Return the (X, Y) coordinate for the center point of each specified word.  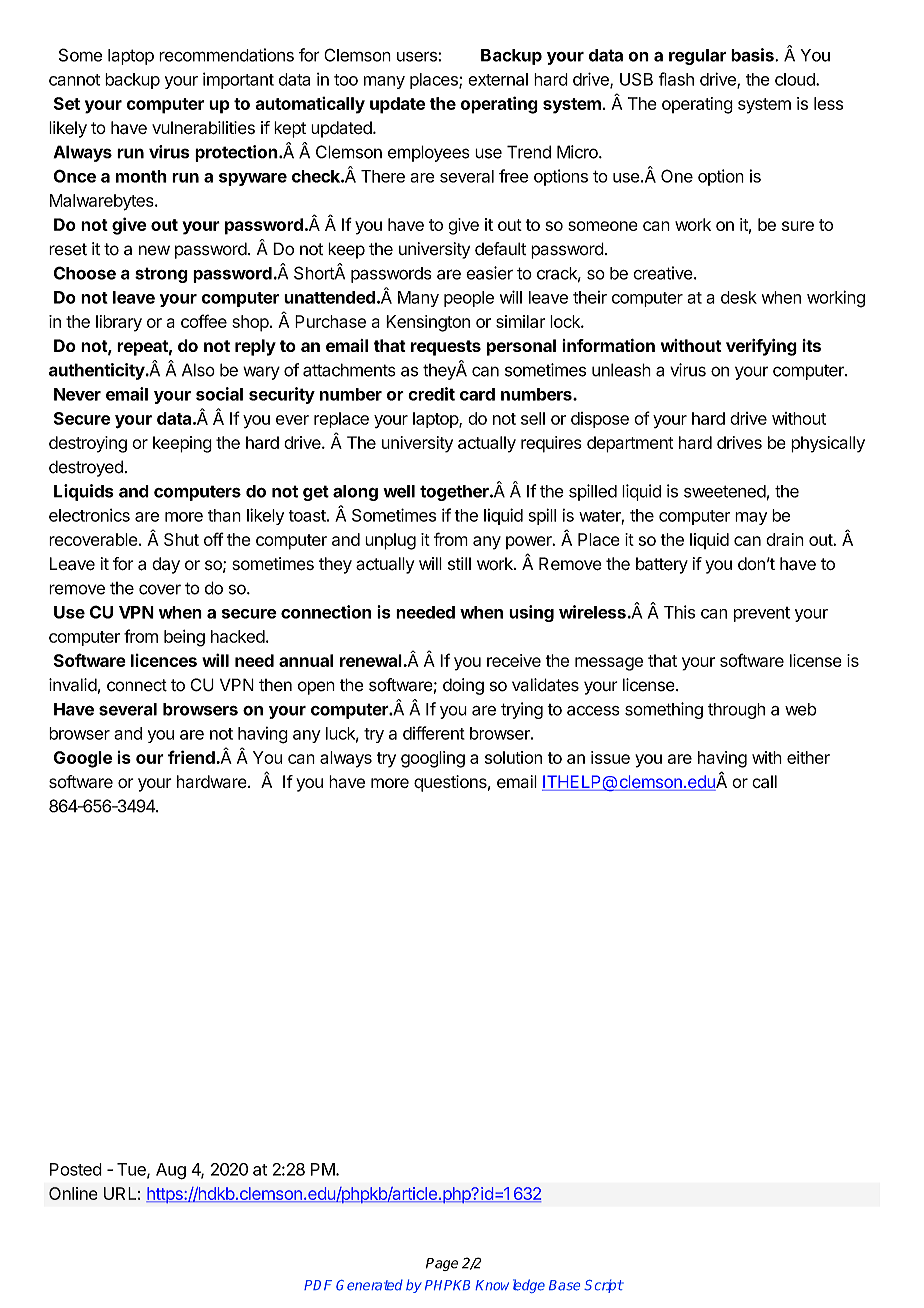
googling (433, 759)
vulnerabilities (203, 127)
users (418, 57)
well (399, 491)
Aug (171, 1171)
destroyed (86, 468)
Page (442, 1264)
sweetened (725, 491)
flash (676, 79)
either (808, 757)
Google (83, 759)
